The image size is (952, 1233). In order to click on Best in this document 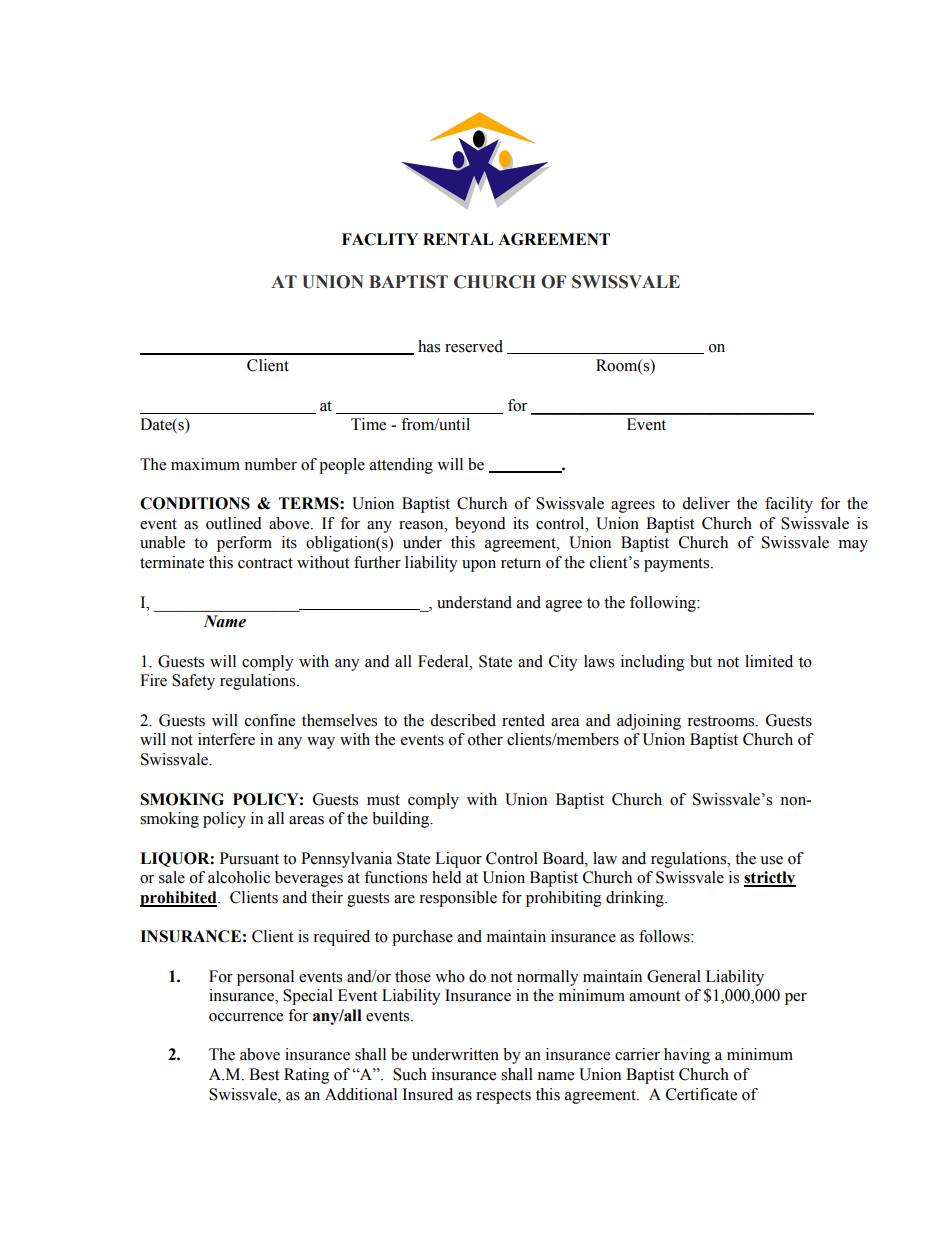, I will do `click(264, 1074)`.
